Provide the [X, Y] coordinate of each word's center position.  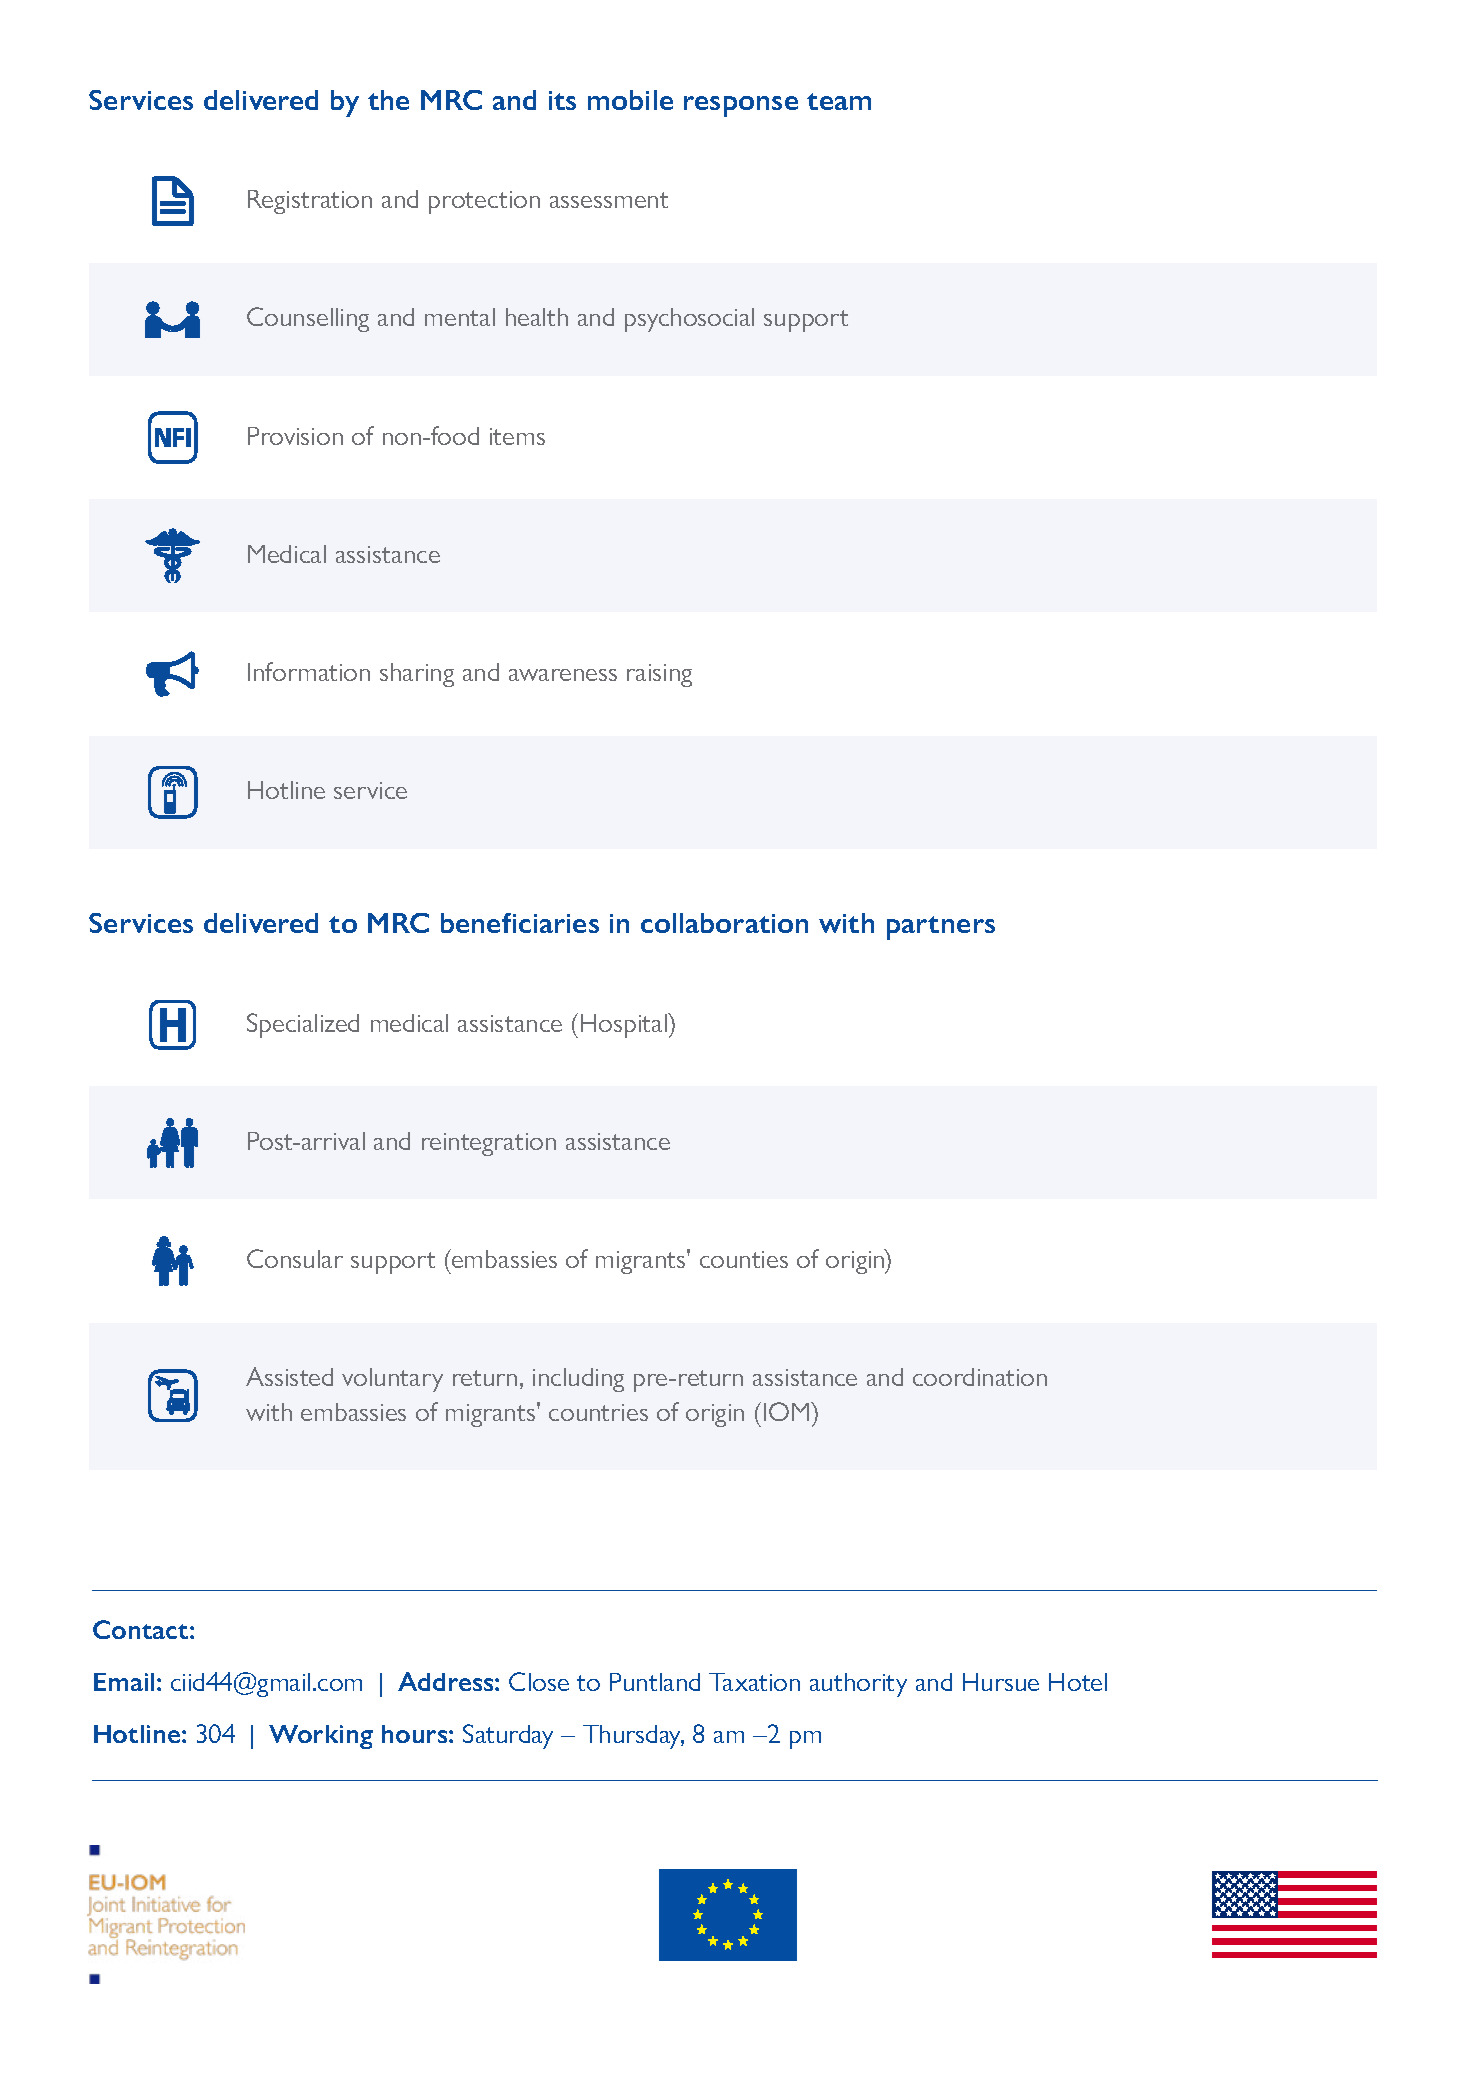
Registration [310, 202]
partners [941, 928]
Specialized [303, 1025]
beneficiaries [520, 923]
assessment [609, 200]
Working [321, 1737]
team [839, 101]
